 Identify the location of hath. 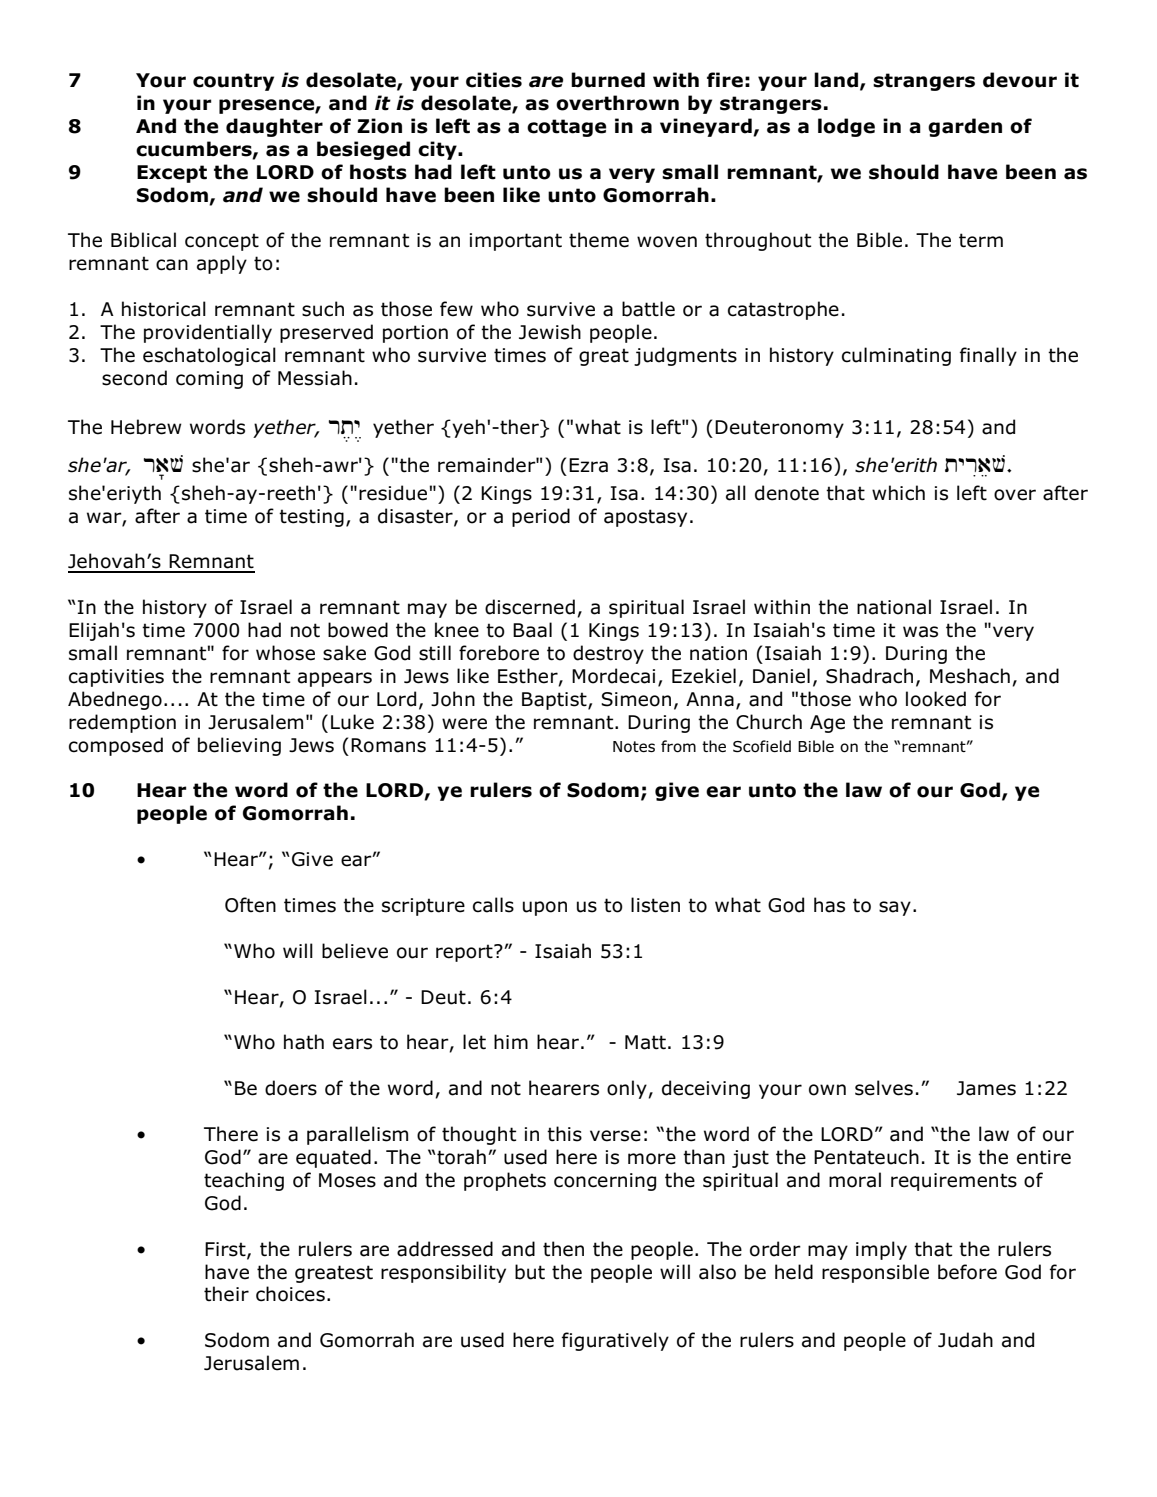
(304, 1042).
